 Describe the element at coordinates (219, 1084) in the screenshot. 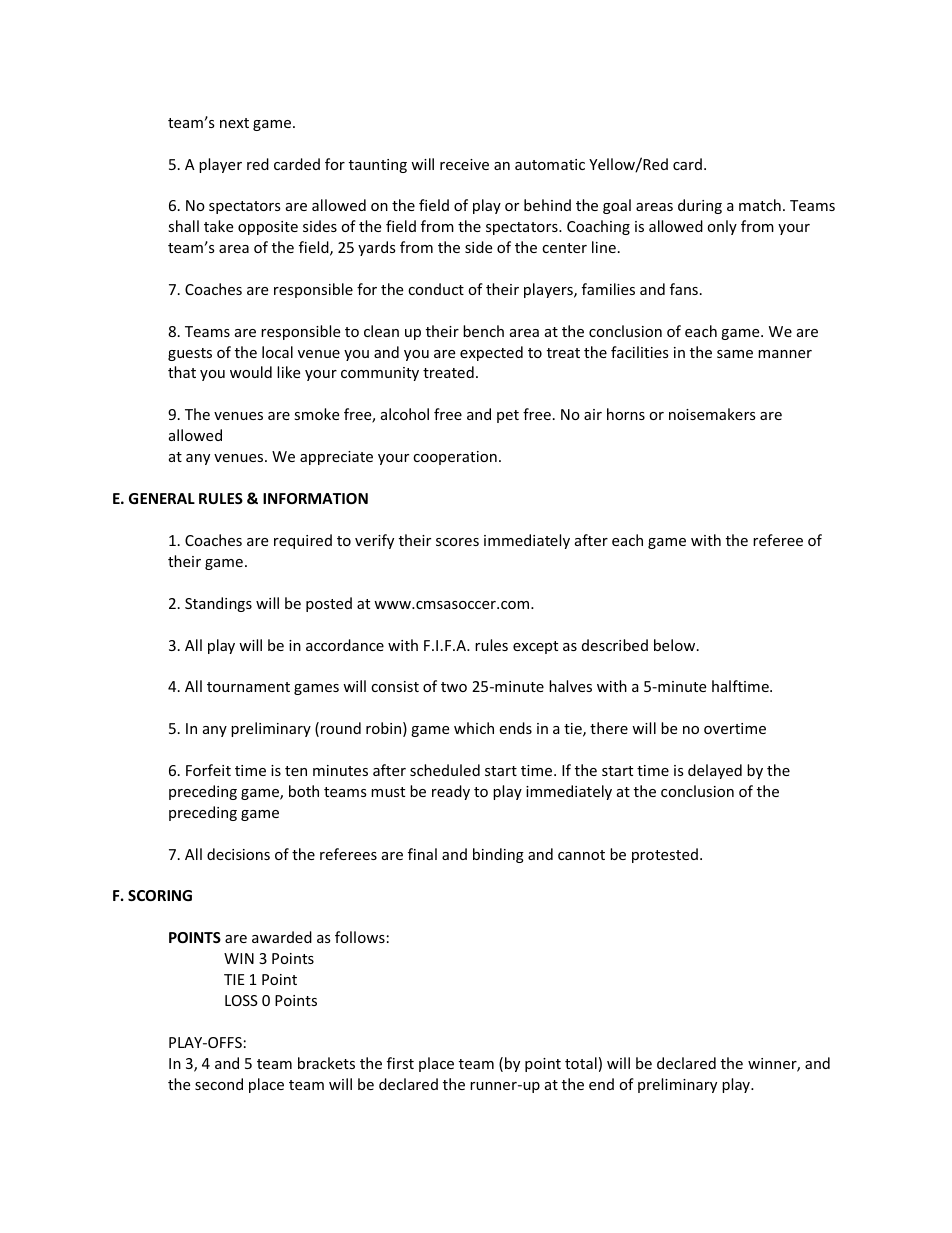

I see `second` at that location.
